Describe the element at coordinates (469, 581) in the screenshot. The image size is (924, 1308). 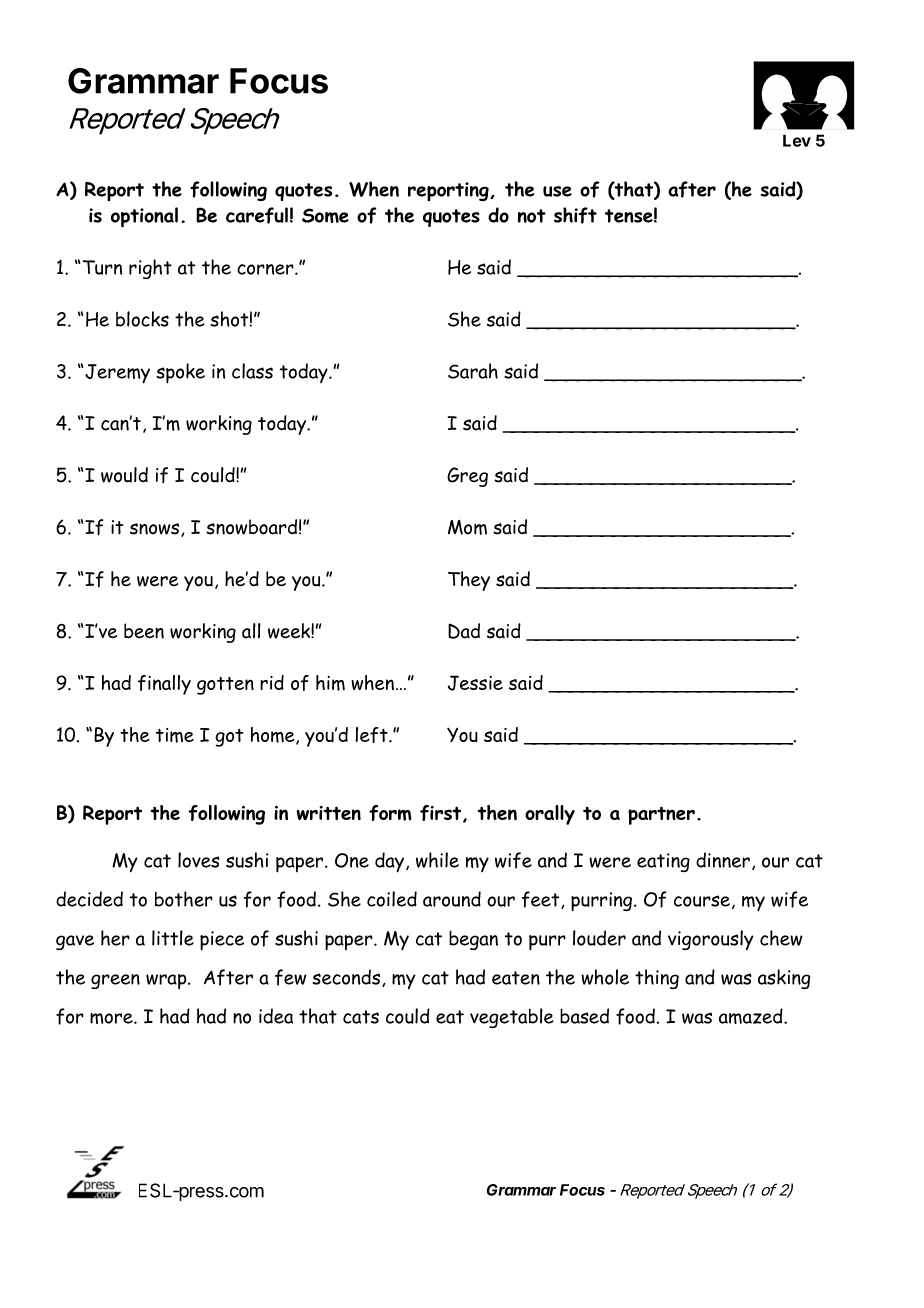
I see `They` at that location.
